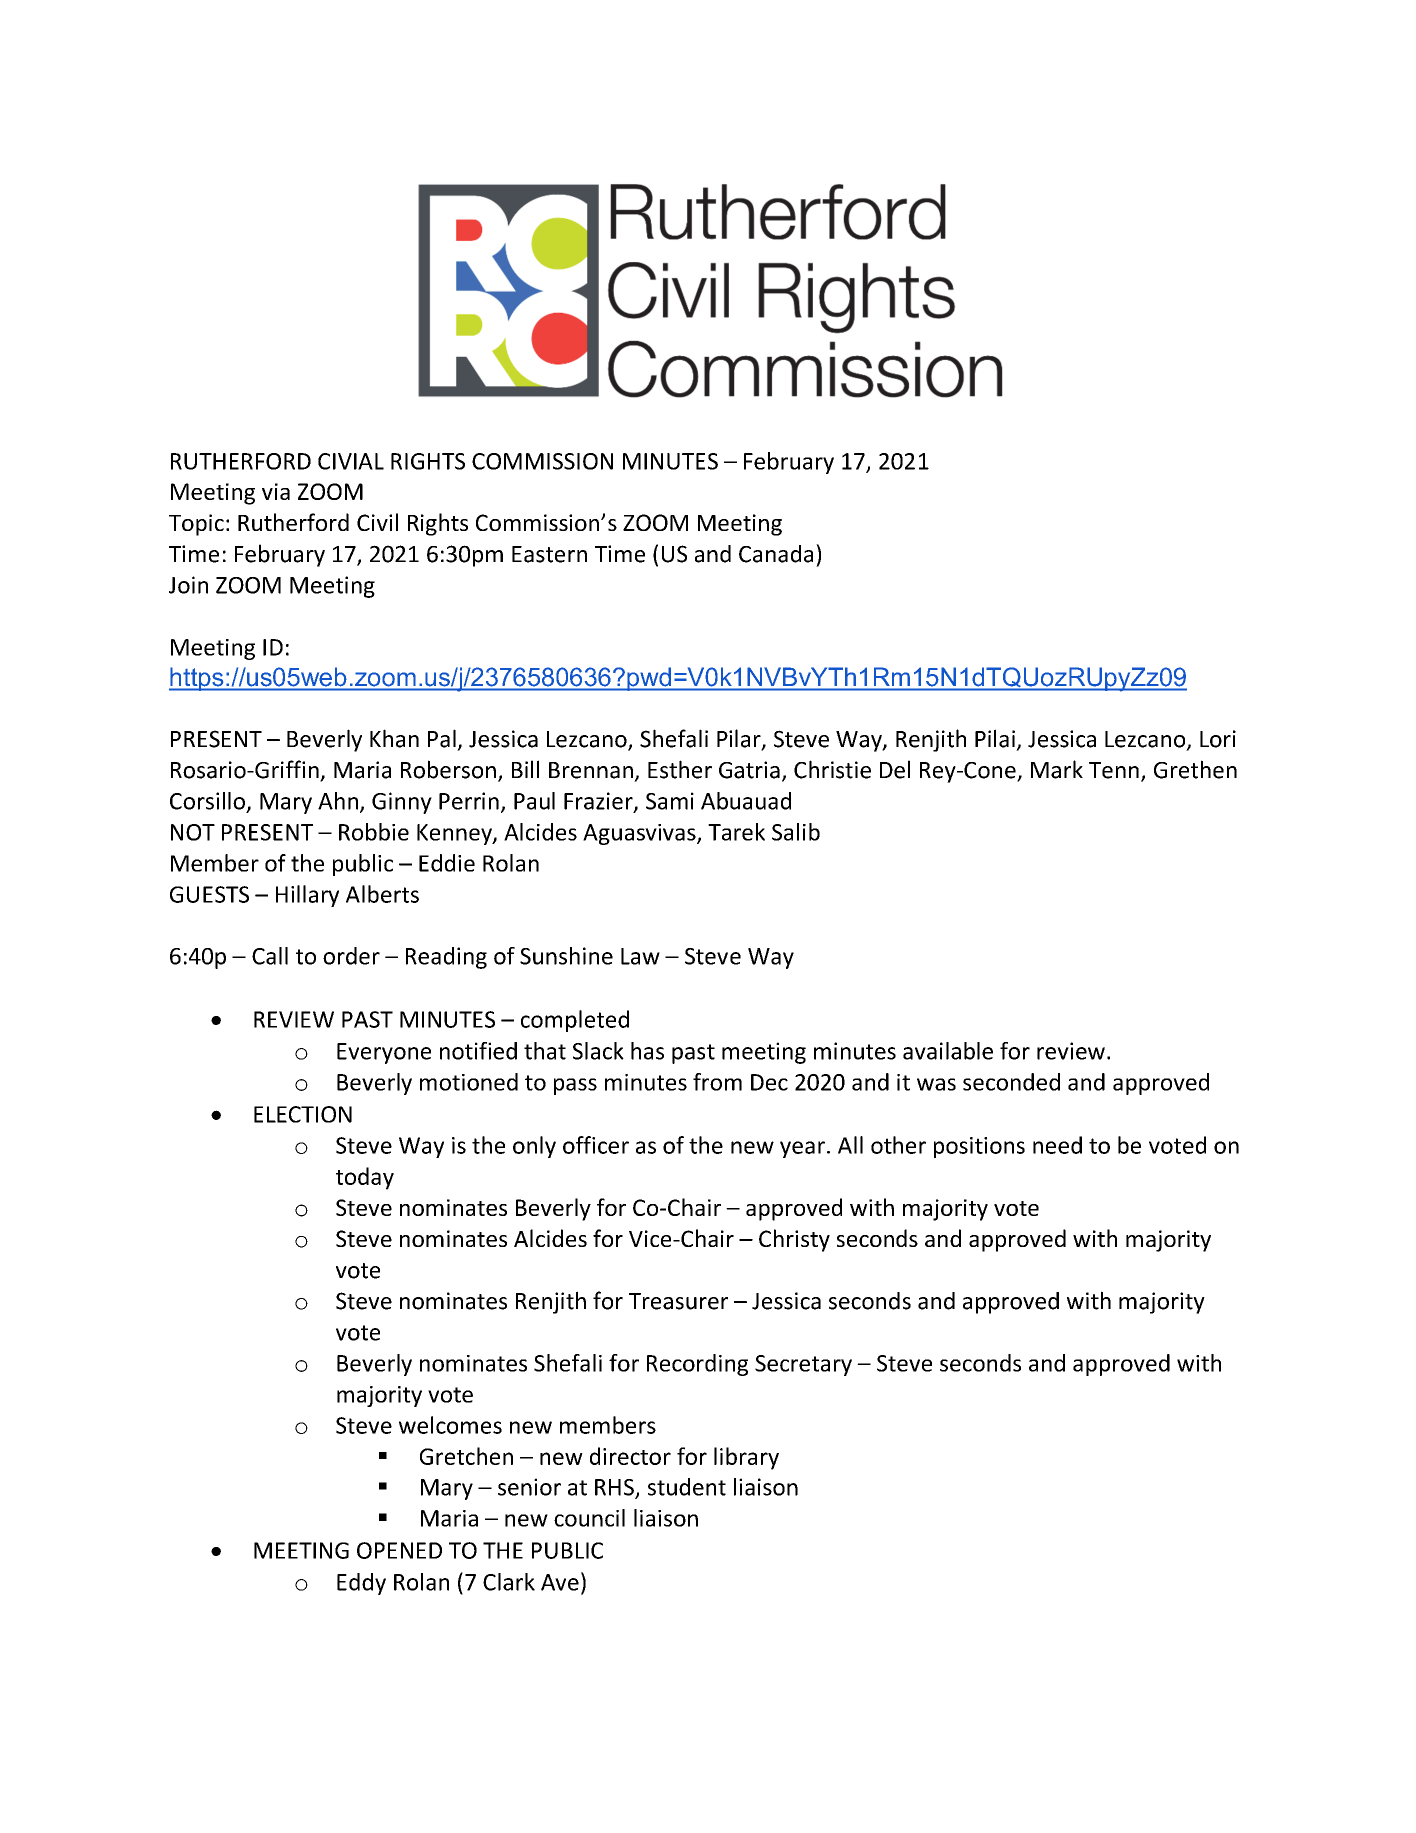  I want to click on available, so click(948, 1051).
